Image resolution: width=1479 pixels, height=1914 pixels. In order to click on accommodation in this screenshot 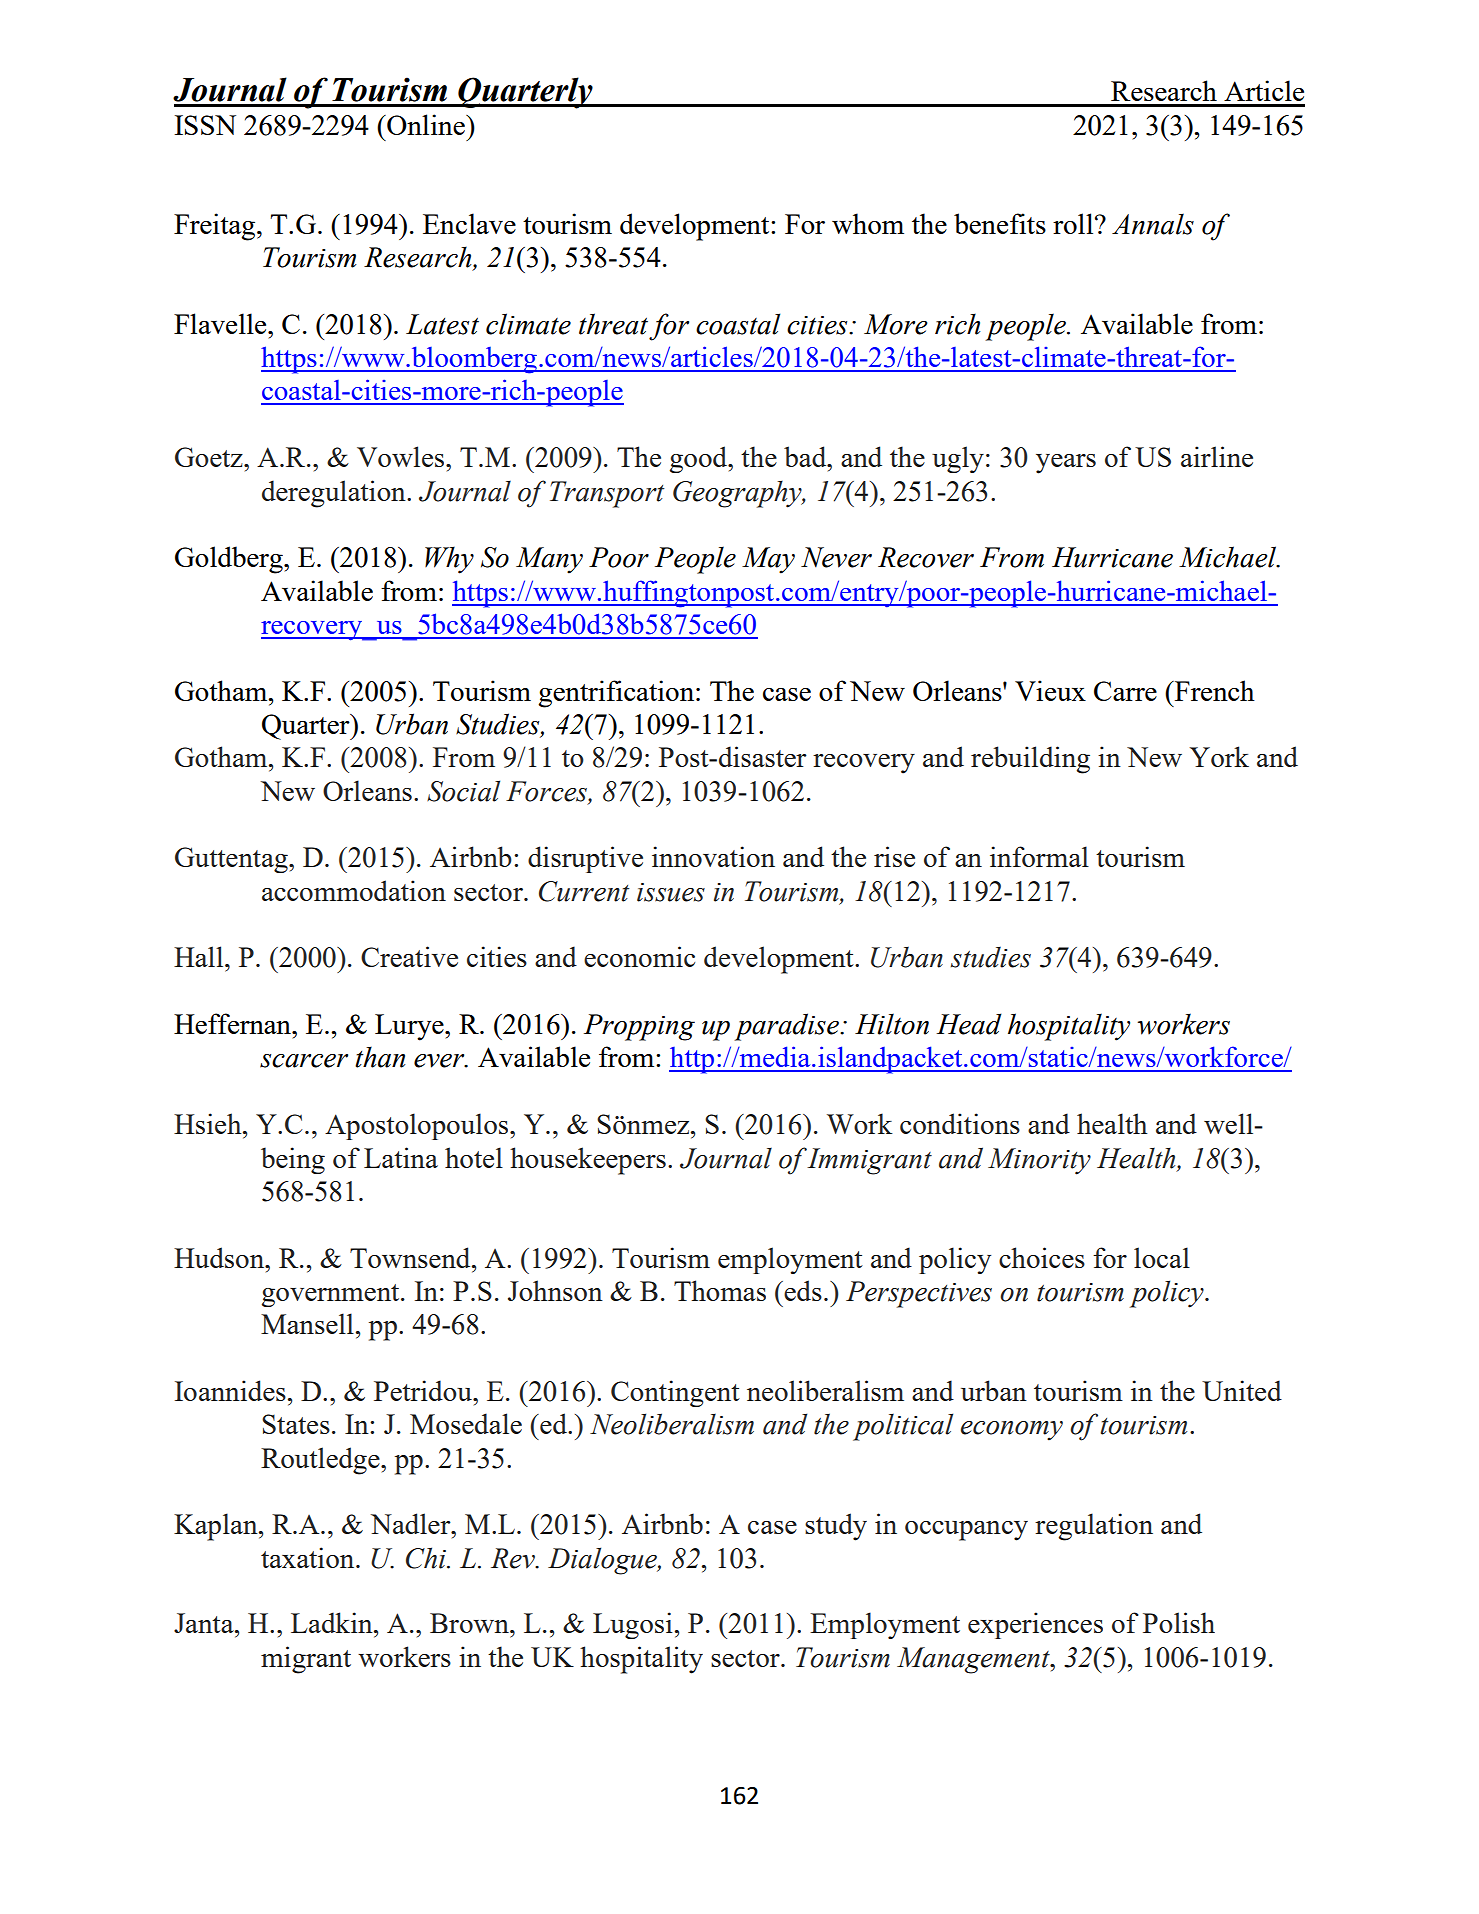, I will do `click(354, 890)`.
